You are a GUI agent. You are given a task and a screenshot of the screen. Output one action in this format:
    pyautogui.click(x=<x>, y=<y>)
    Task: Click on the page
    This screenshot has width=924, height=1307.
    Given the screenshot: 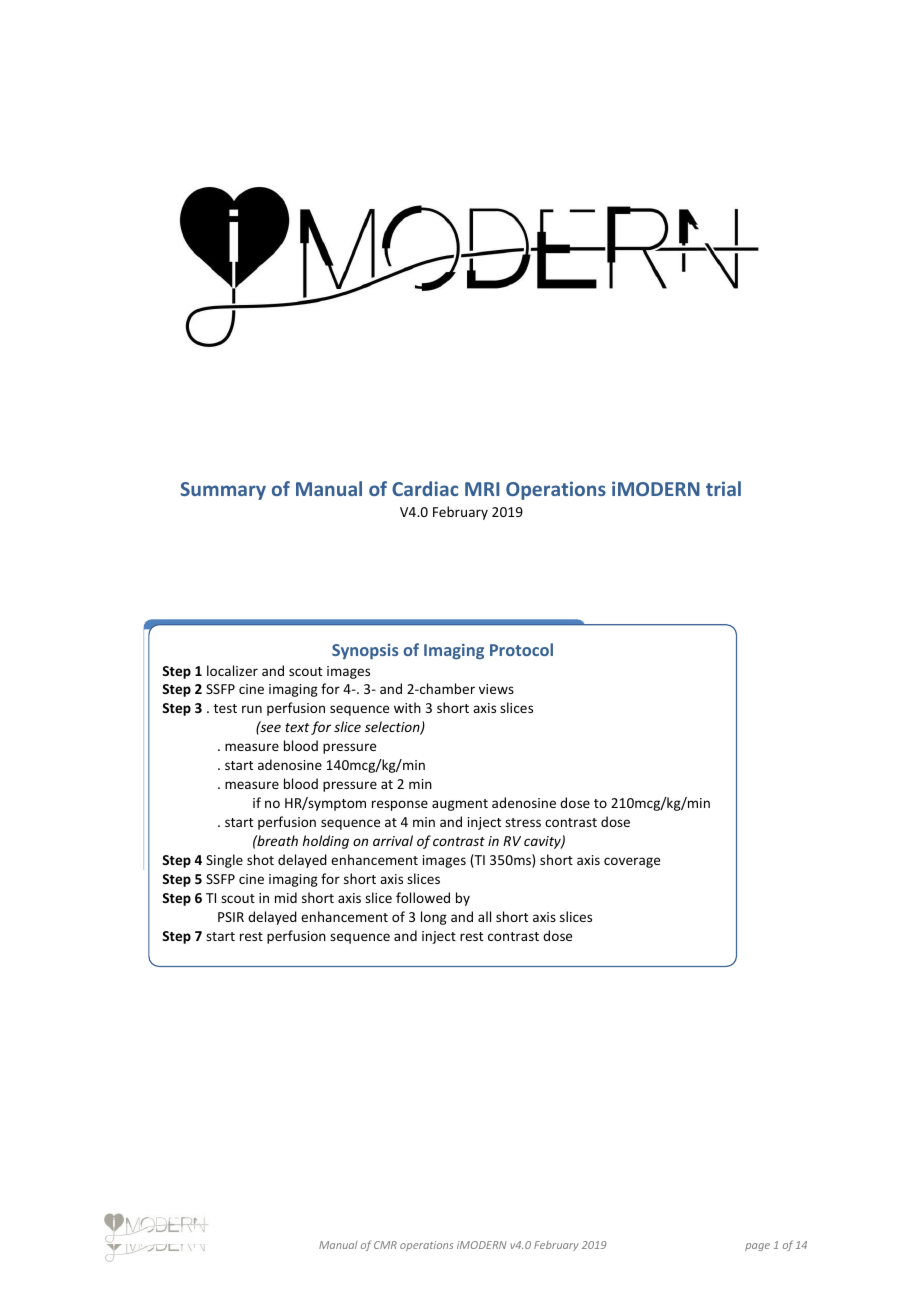 What is the action you would take?
    pyautogui.click(x=757, y=1247)
